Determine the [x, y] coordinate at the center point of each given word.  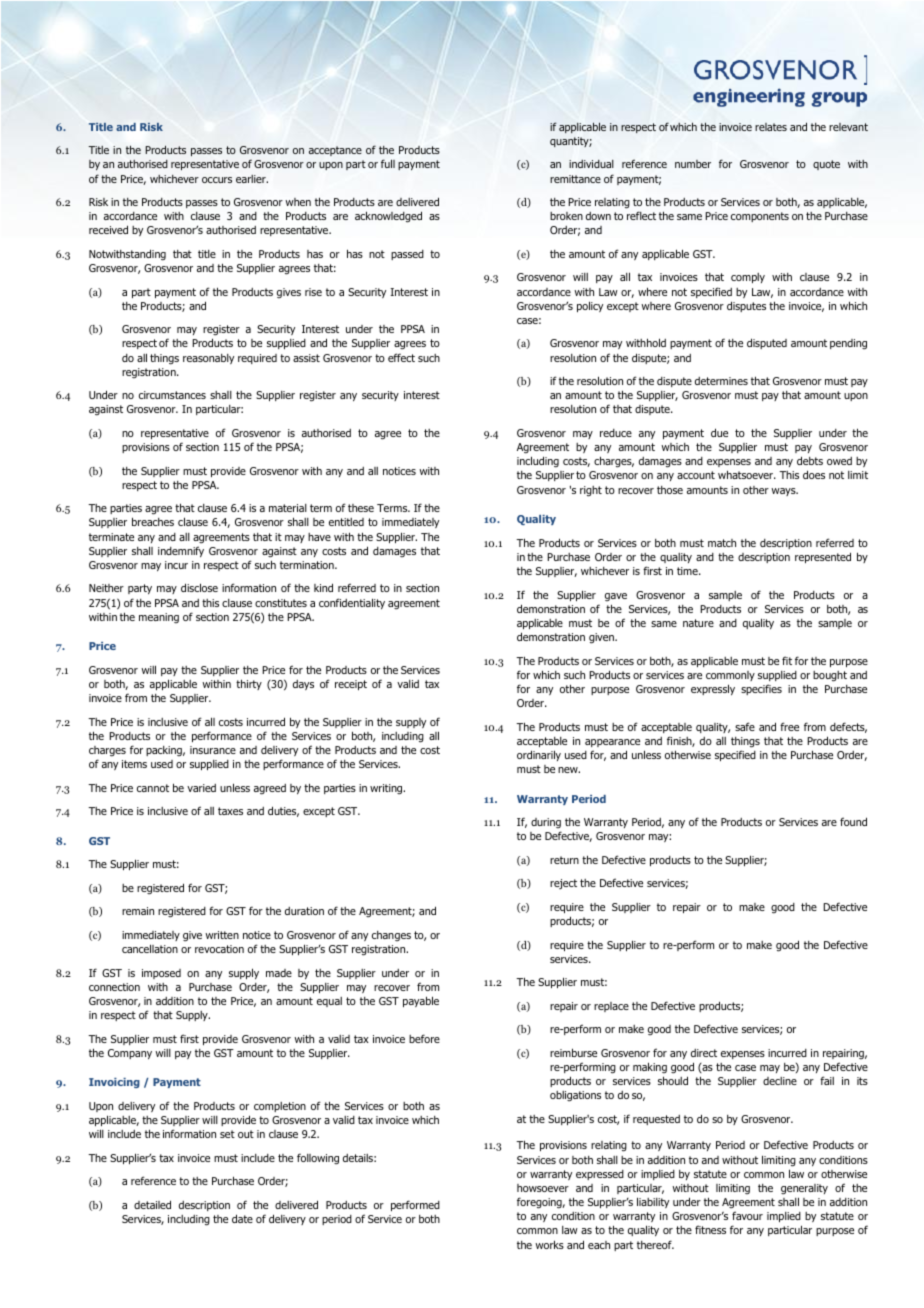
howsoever [543, 1188]
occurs [217, 180]
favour [747, 1215]
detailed [152, 1204]
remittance [575, 179]
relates [771, 127]
